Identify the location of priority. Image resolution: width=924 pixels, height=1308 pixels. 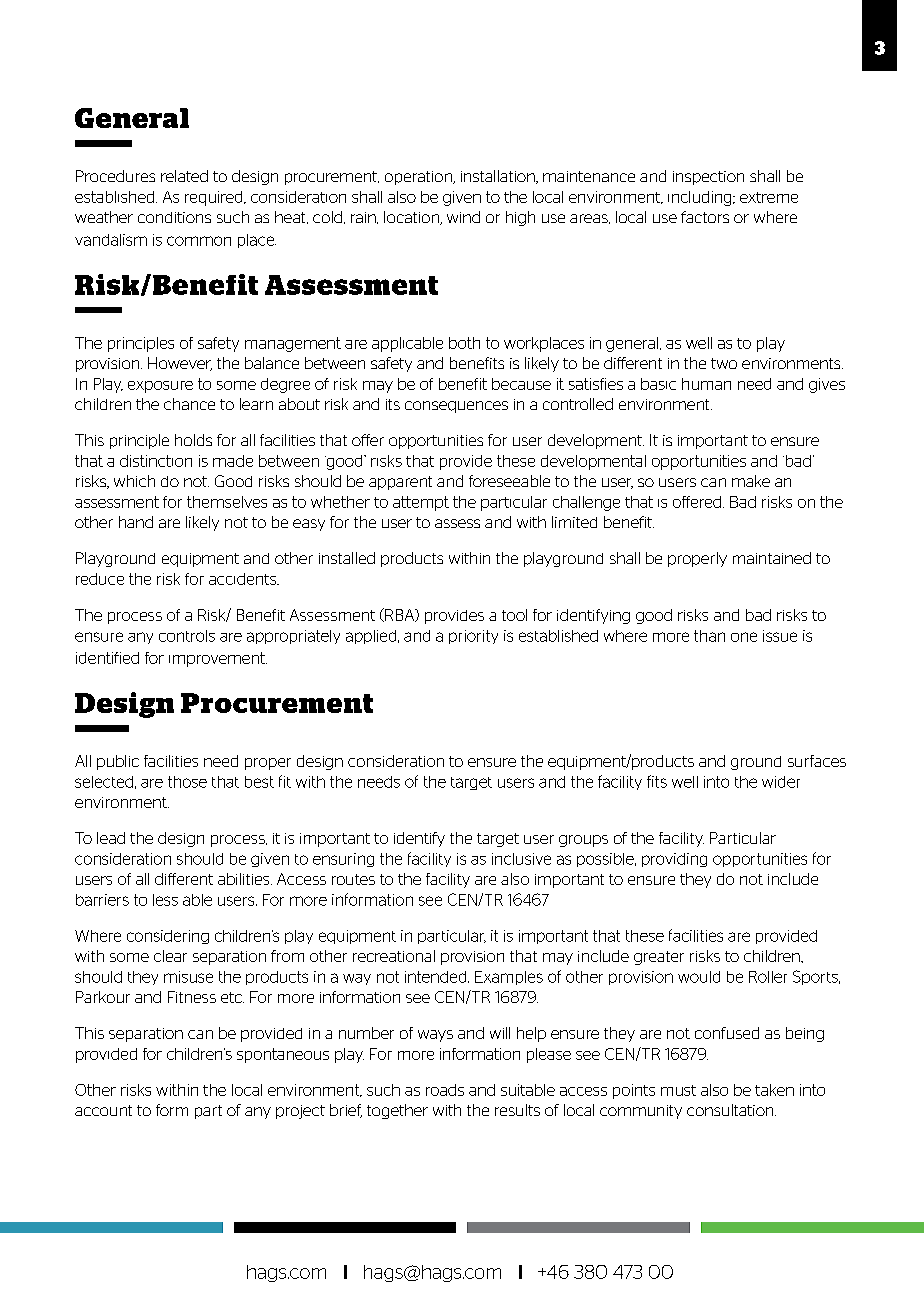
(473, 637).
